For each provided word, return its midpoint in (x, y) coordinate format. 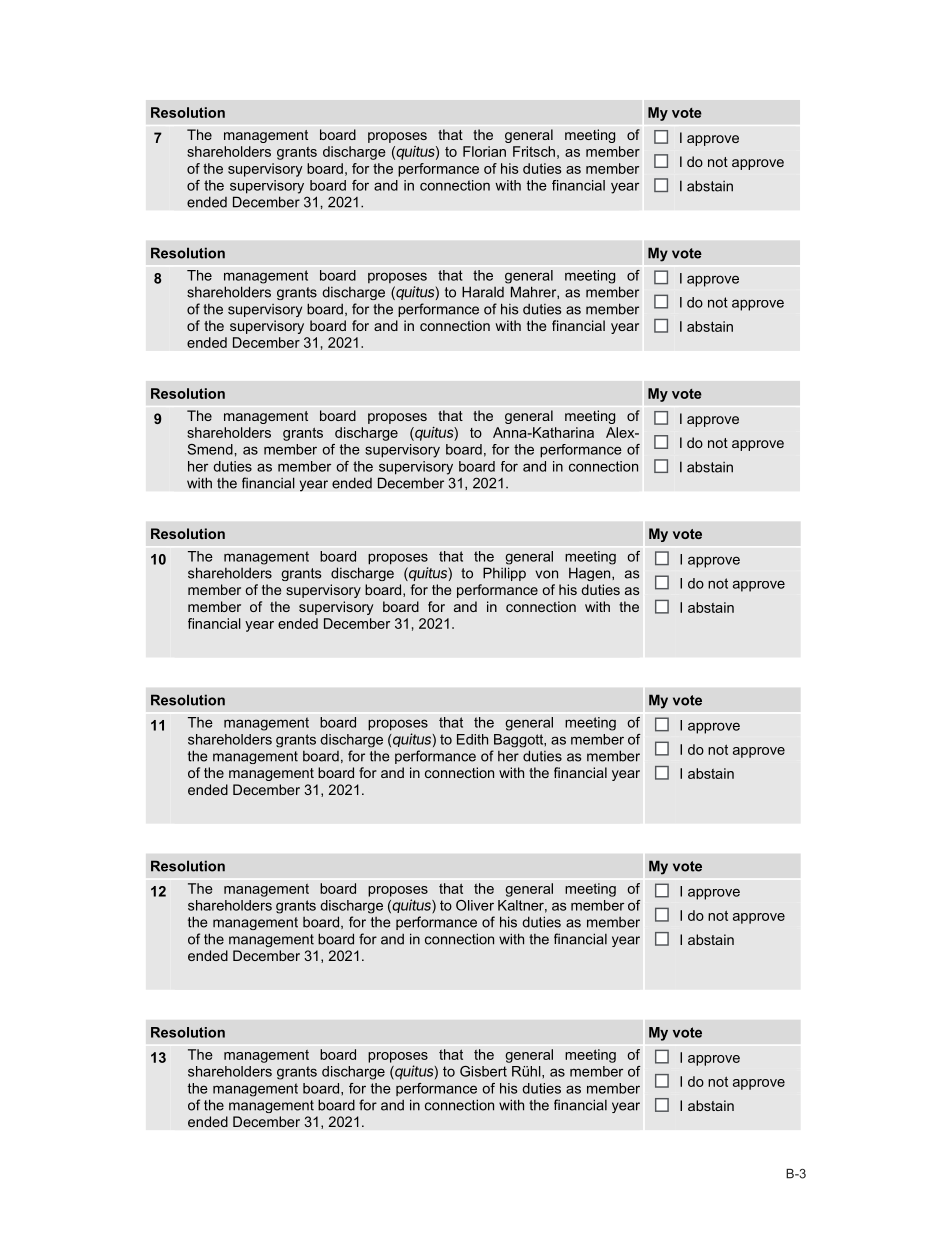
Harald (483, 292)
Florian (484, 151)
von (546, 574)
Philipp (504, 574)
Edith (472, 739)
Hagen (591, 574)
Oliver (475, 905)
